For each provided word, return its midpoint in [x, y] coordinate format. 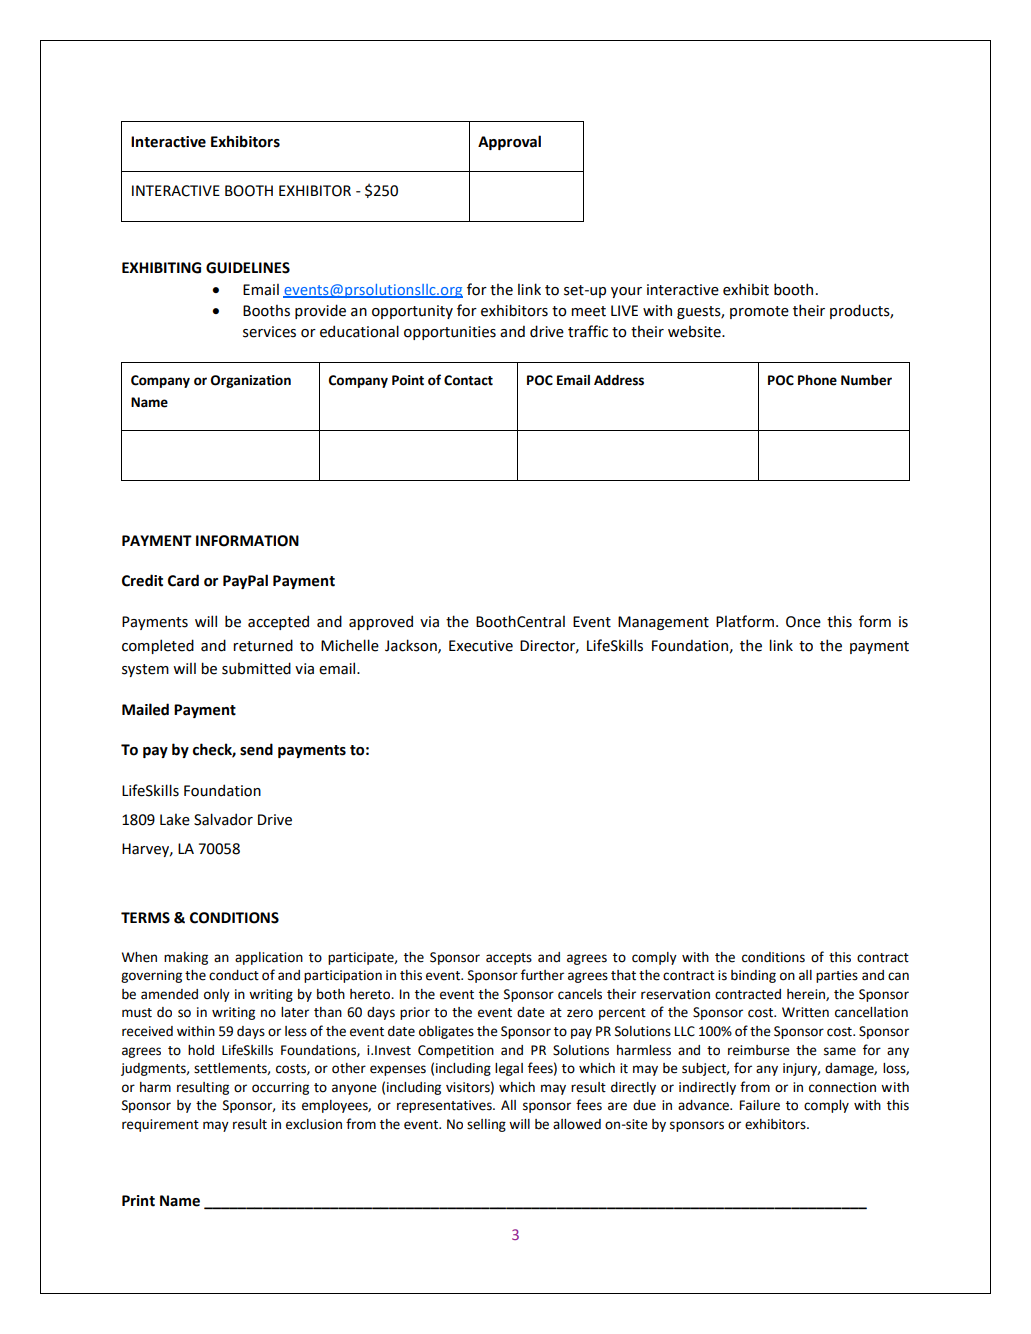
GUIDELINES [248, 268]
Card [183, 580]
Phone [817, 380]
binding [753, 976]
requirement [160, 1125]
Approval [509, 142]
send [256, 749]
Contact [468, 380]
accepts [509, 959]
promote [759, 312]
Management [663, 623]
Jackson [412, 646]
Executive [481, 646]
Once [803, 622]
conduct [234, 975]
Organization [251, 381]
